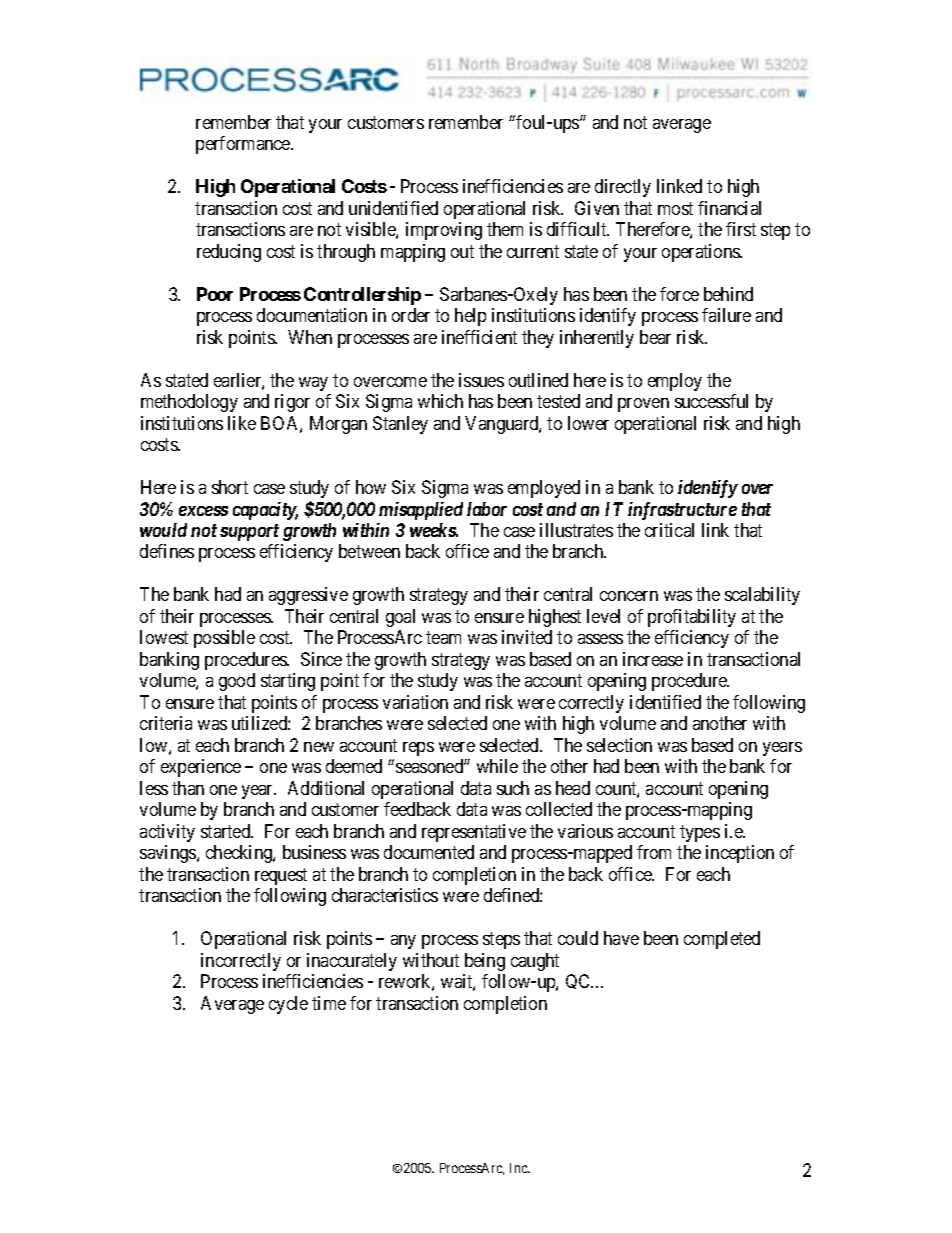 Image resolution: width=952 pixels, height=1233 pixels. I want to click on being, so click(485, 962).
